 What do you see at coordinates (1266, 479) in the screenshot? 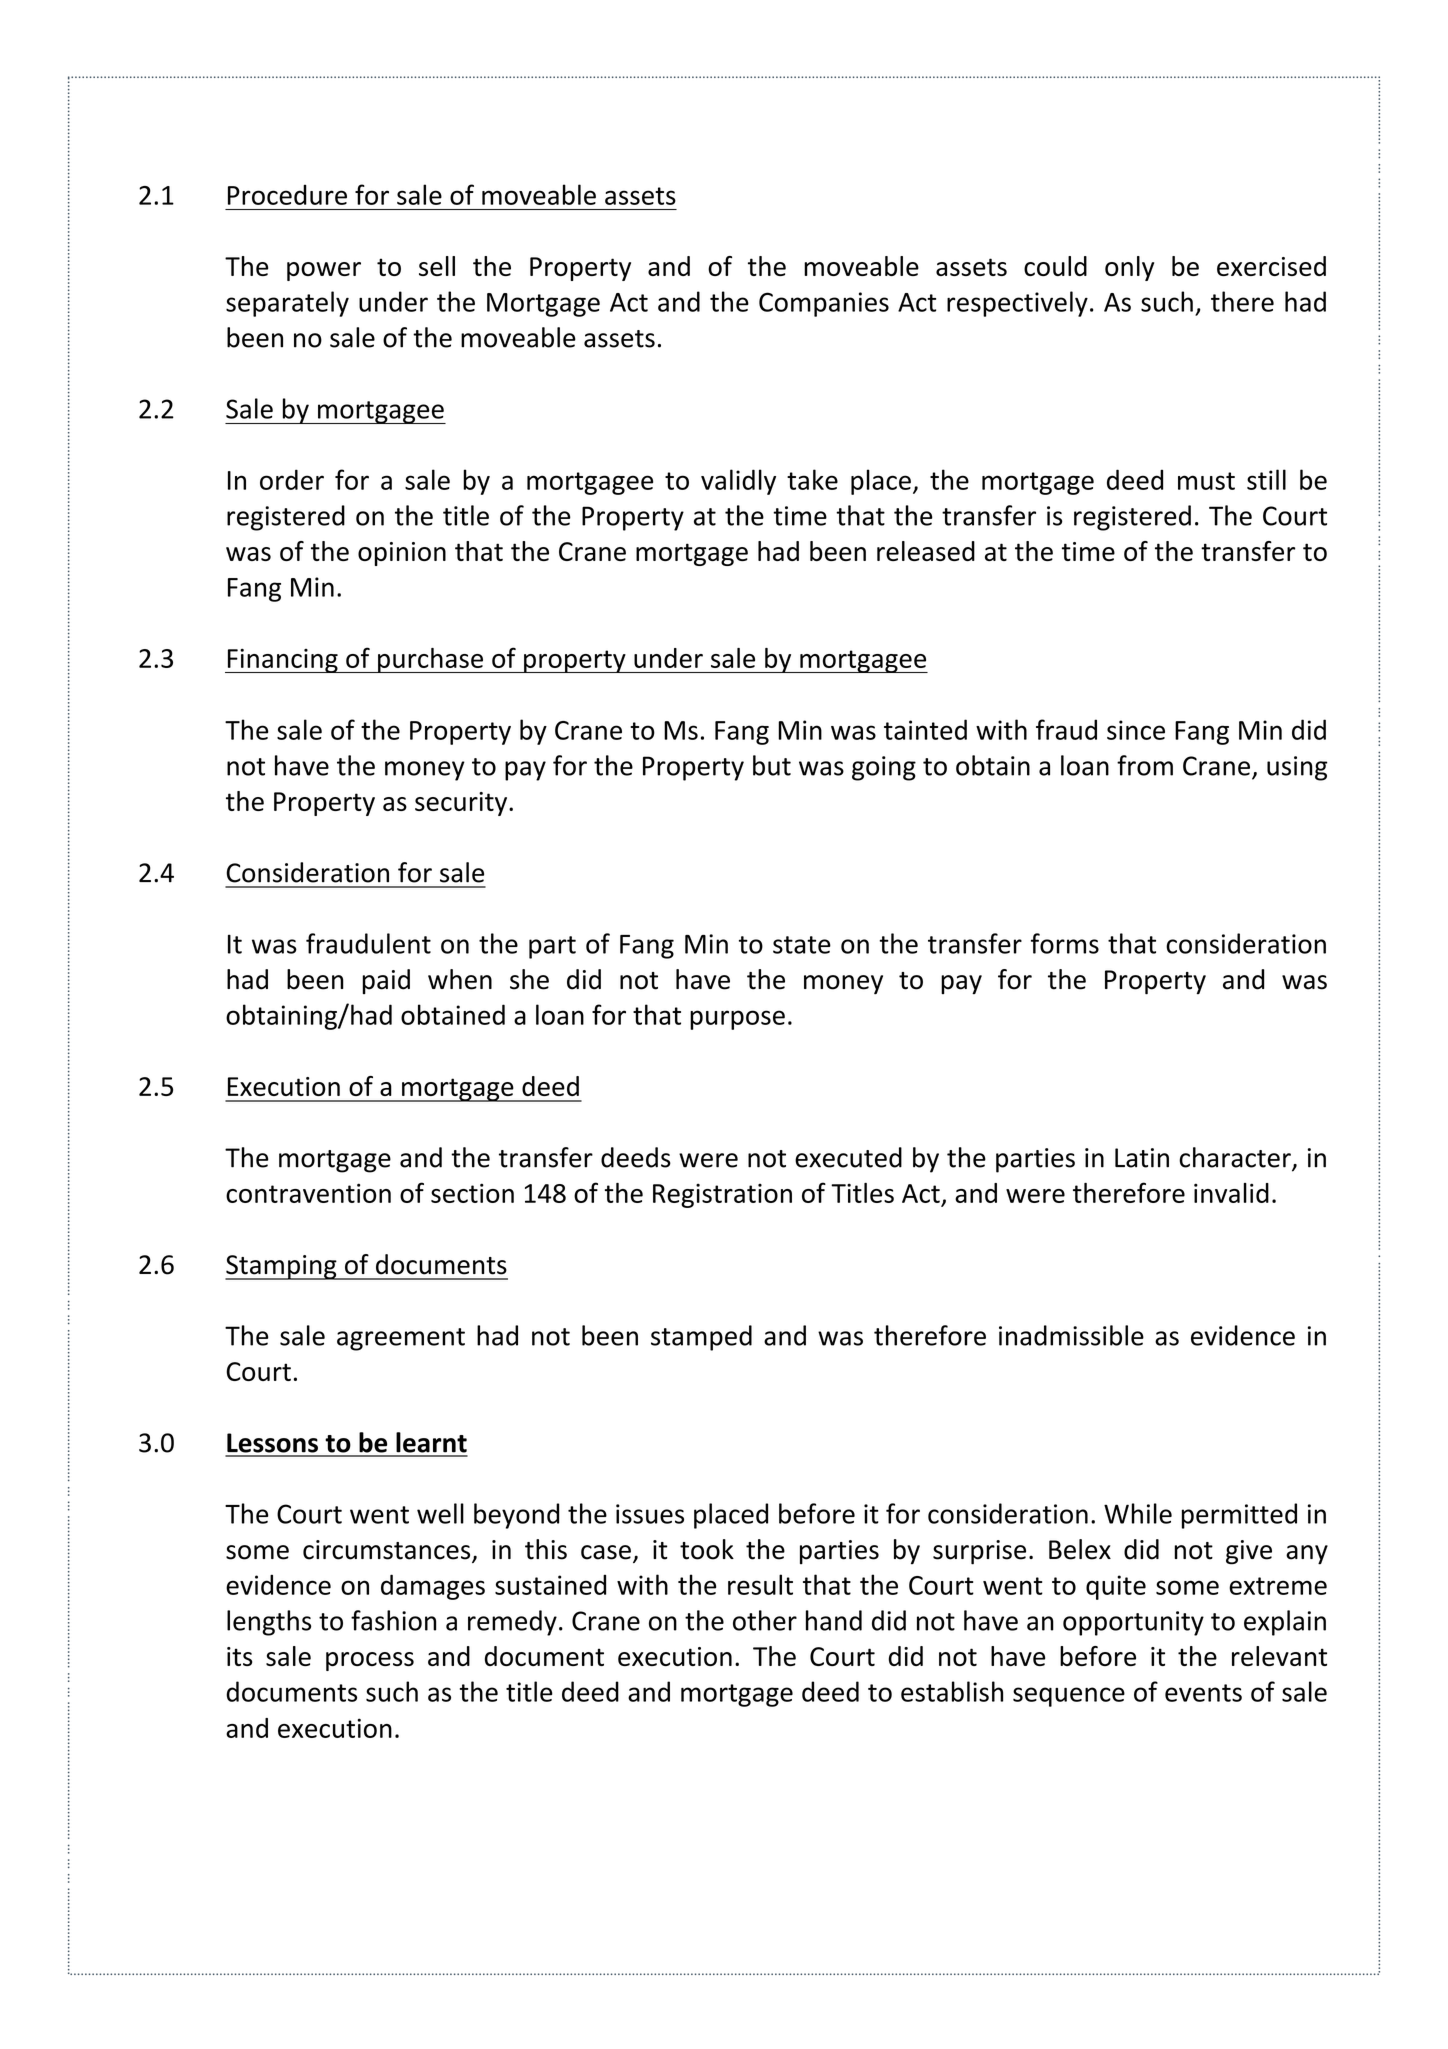
I see `still` at bounding box center [1266, 479].
